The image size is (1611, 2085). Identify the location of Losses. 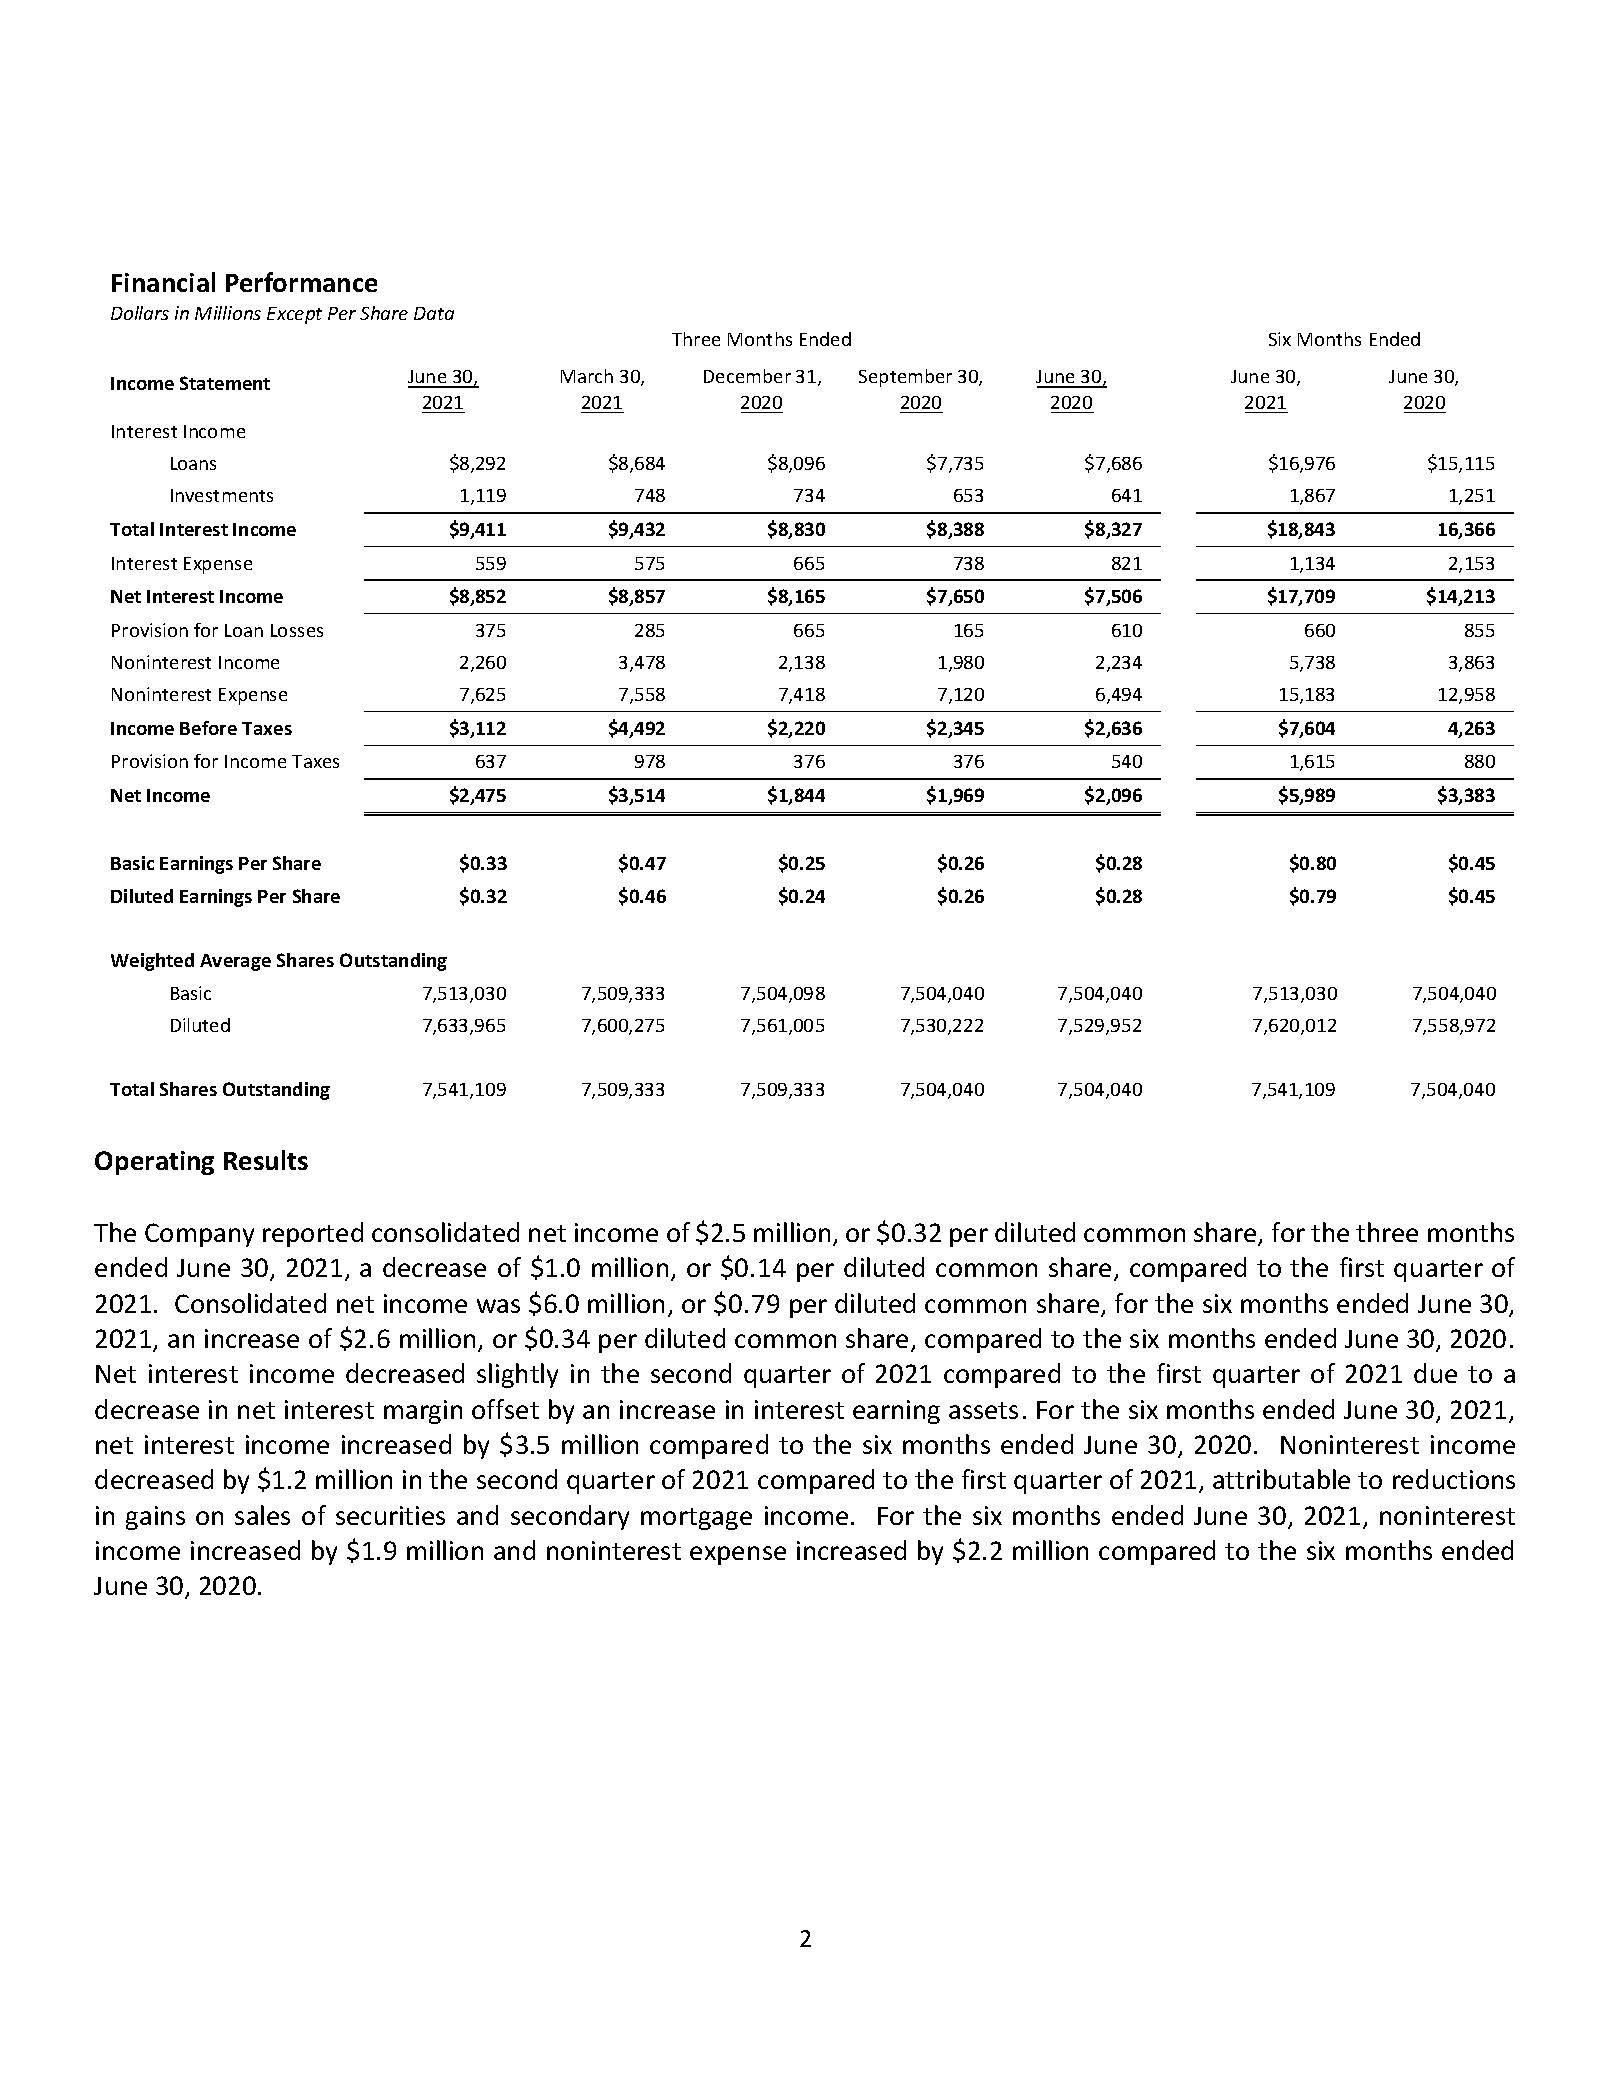
(297, 630).
